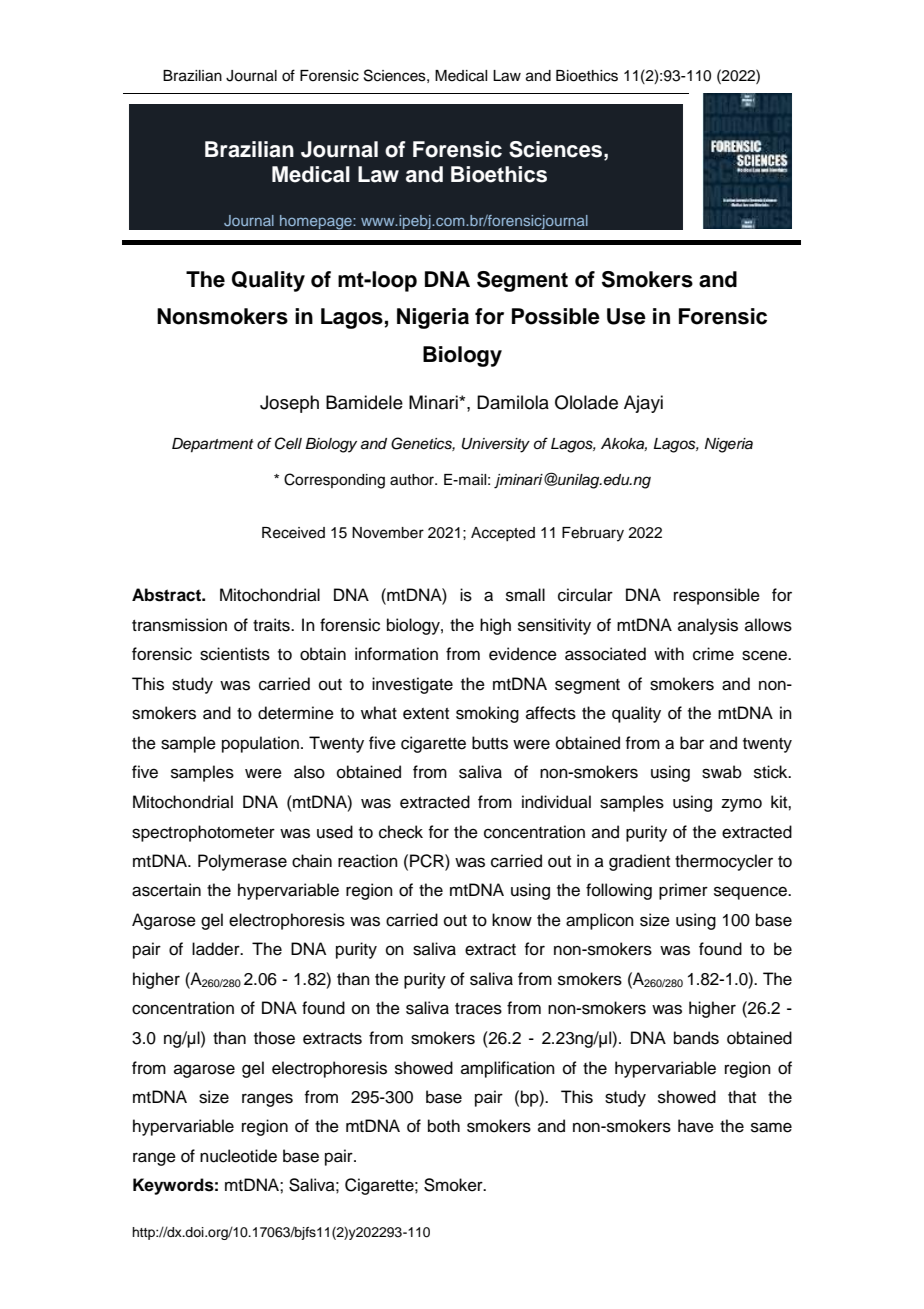 The height and width of the page is (1309, 924). What do you see at coordinates (717, 596) in the page?
I see `responsible` at bounding box center [717, 596].
